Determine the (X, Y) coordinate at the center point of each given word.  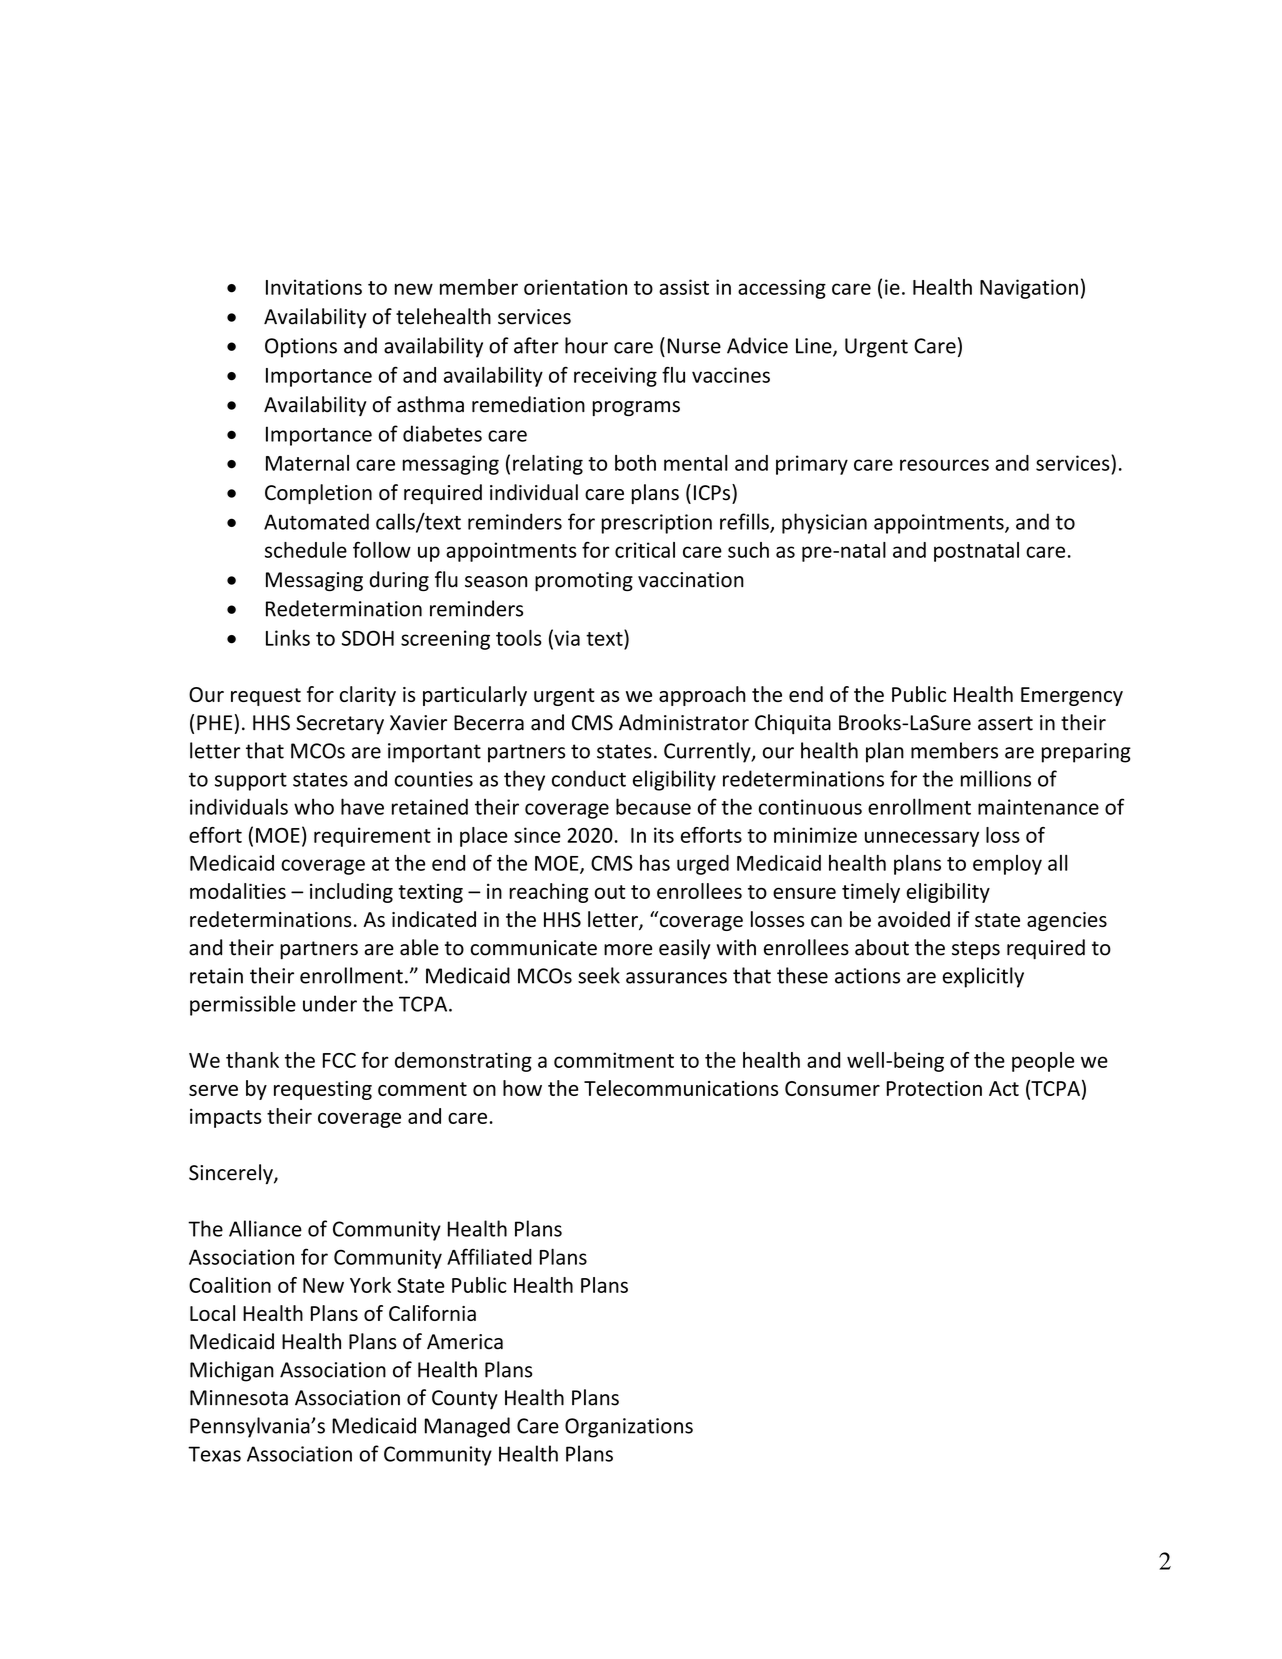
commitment (614, 1060)
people (1043, 1062)
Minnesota (239, 1398)
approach (702, 696)
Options (301, 348)
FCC (339, 1060)
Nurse (694, 346)
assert (1005, 723)
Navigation (1029, 289)
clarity (368, 696)
